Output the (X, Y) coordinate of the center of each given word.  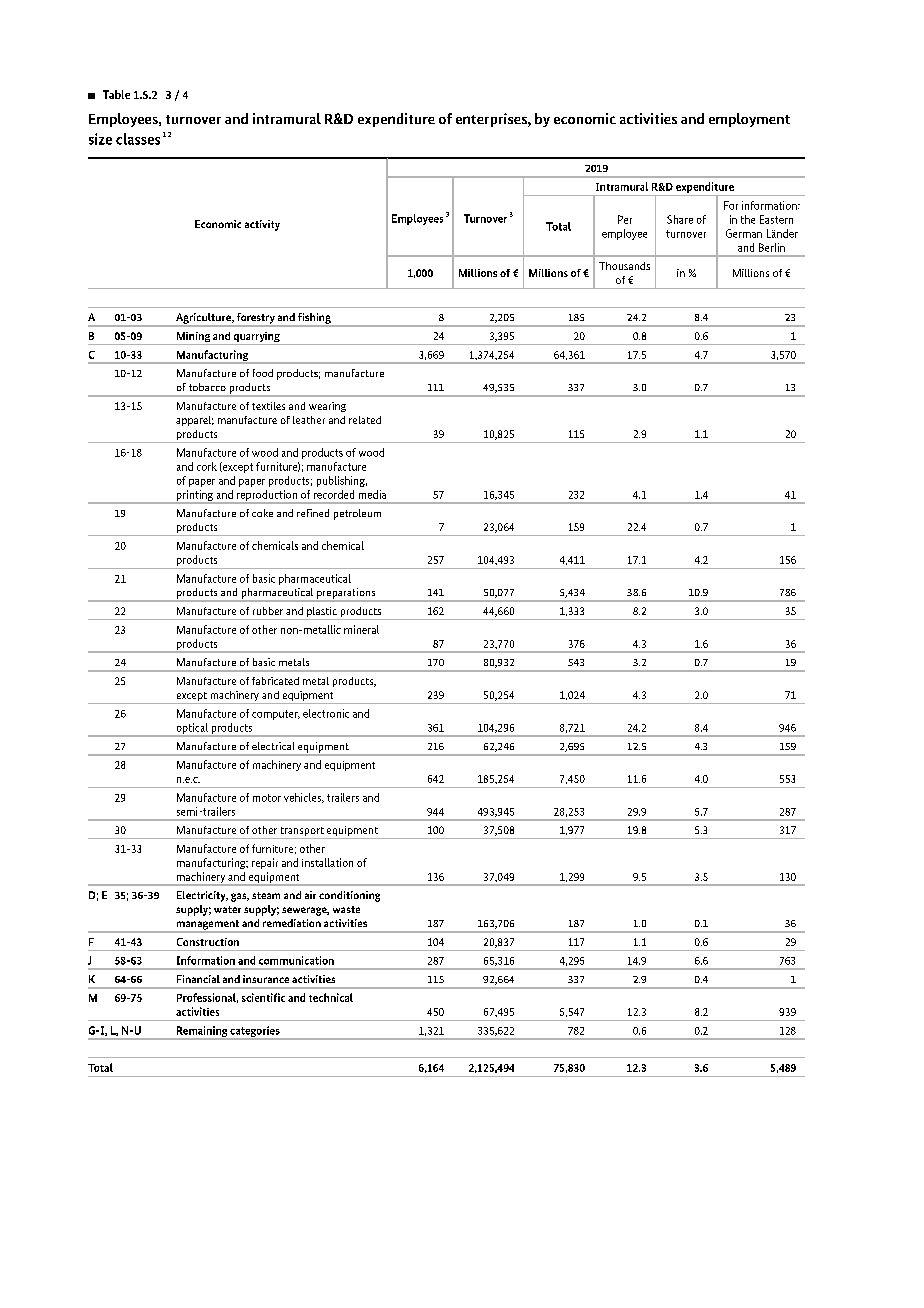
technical (331, 997)
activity (262, 225)
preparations (346, 594)
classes (138, 139)
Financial (198, 979)
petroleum (357, 514)
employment (749, 120)
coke (262, 513)
